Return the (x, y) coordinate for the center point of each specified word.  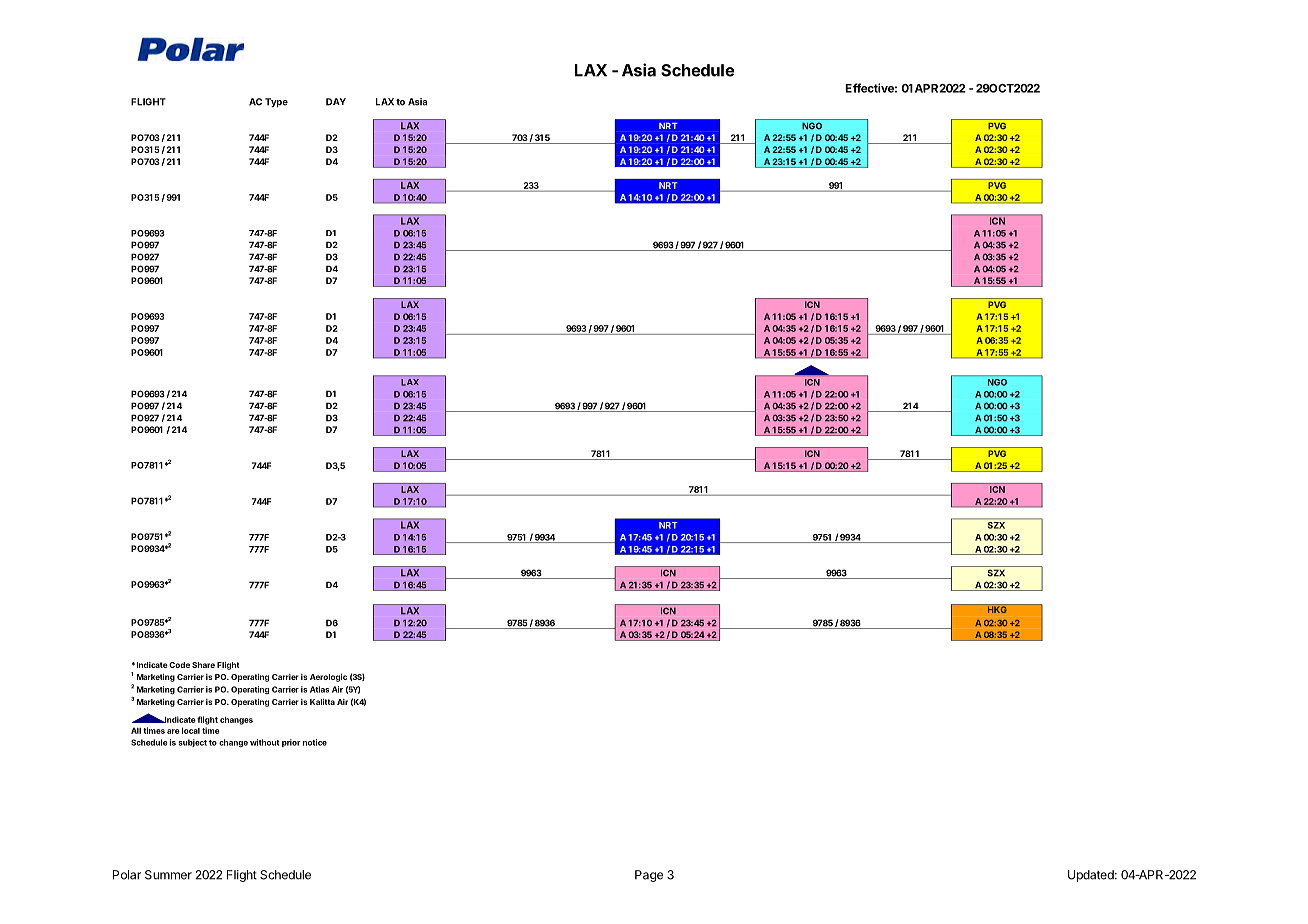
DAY (336, 102)
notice (315, 742)
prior (291, 743)
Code (179, 665)
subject (192, 743)
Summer (168, 875)
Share (203, 665)
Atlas (319, 689)
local (191, 730)
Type (276, 102)
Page (649, 876)
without (265, 742)
